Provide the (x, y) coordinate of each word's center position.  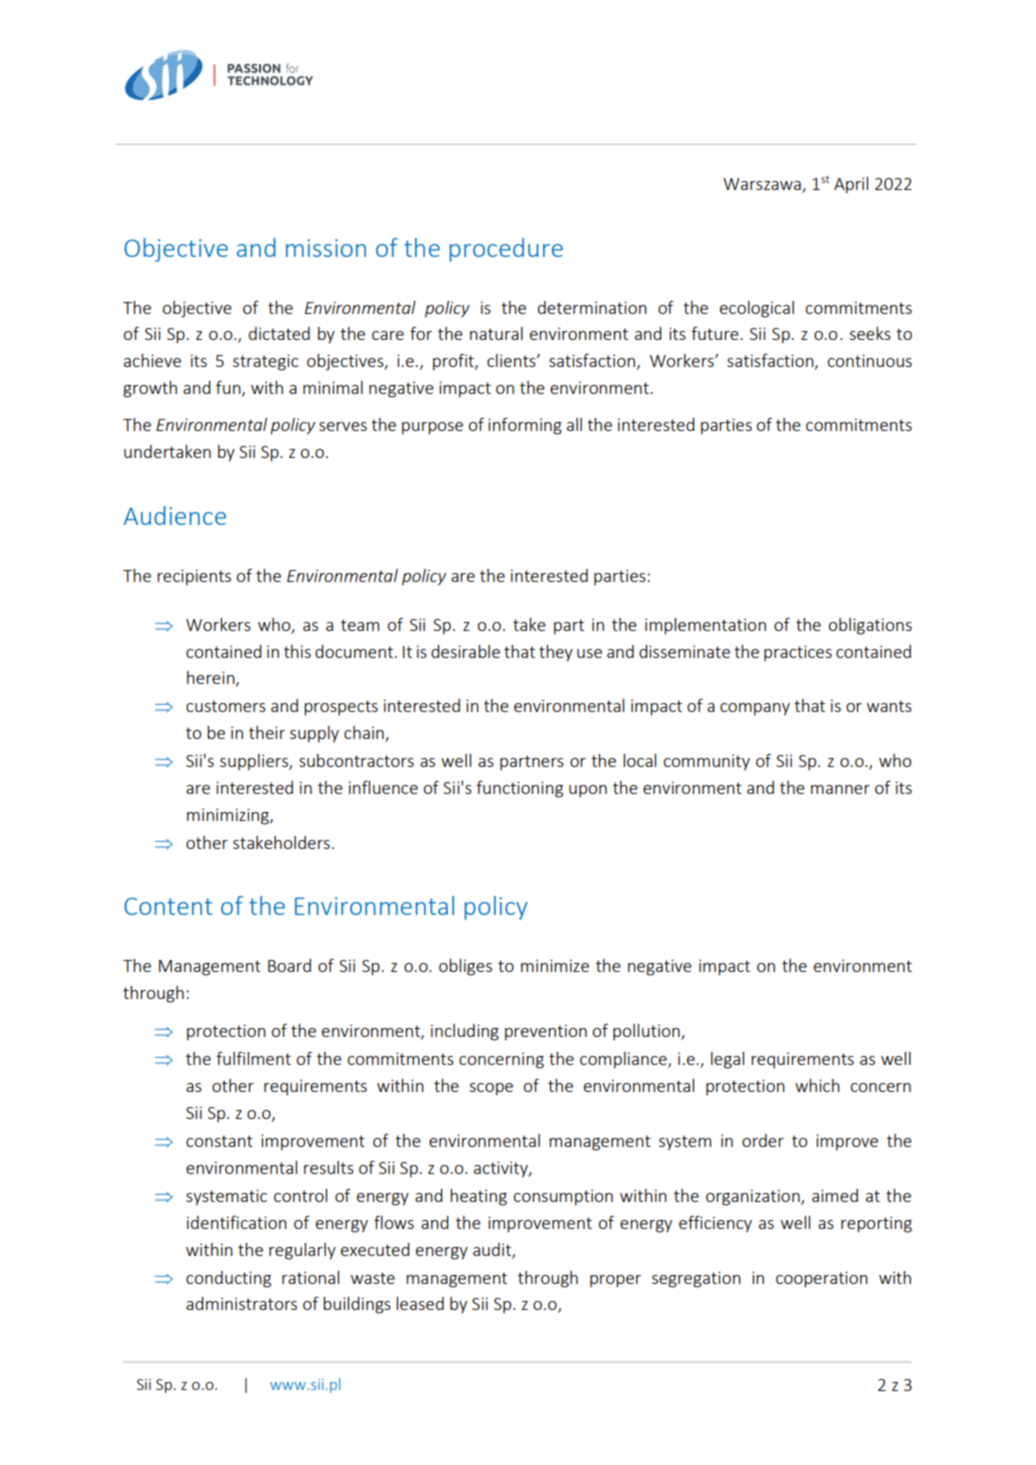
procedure (506, 250)
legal (727, 1060)
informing (525, 426)
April (851, 185)
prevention (546, 1032)
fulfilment (253, 1058)
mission (326, 248)
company (755, 709)
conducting (228, 1279)
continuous (870, 360)
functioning (519, 789)
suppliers (255, 762)
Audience (175, 515)
